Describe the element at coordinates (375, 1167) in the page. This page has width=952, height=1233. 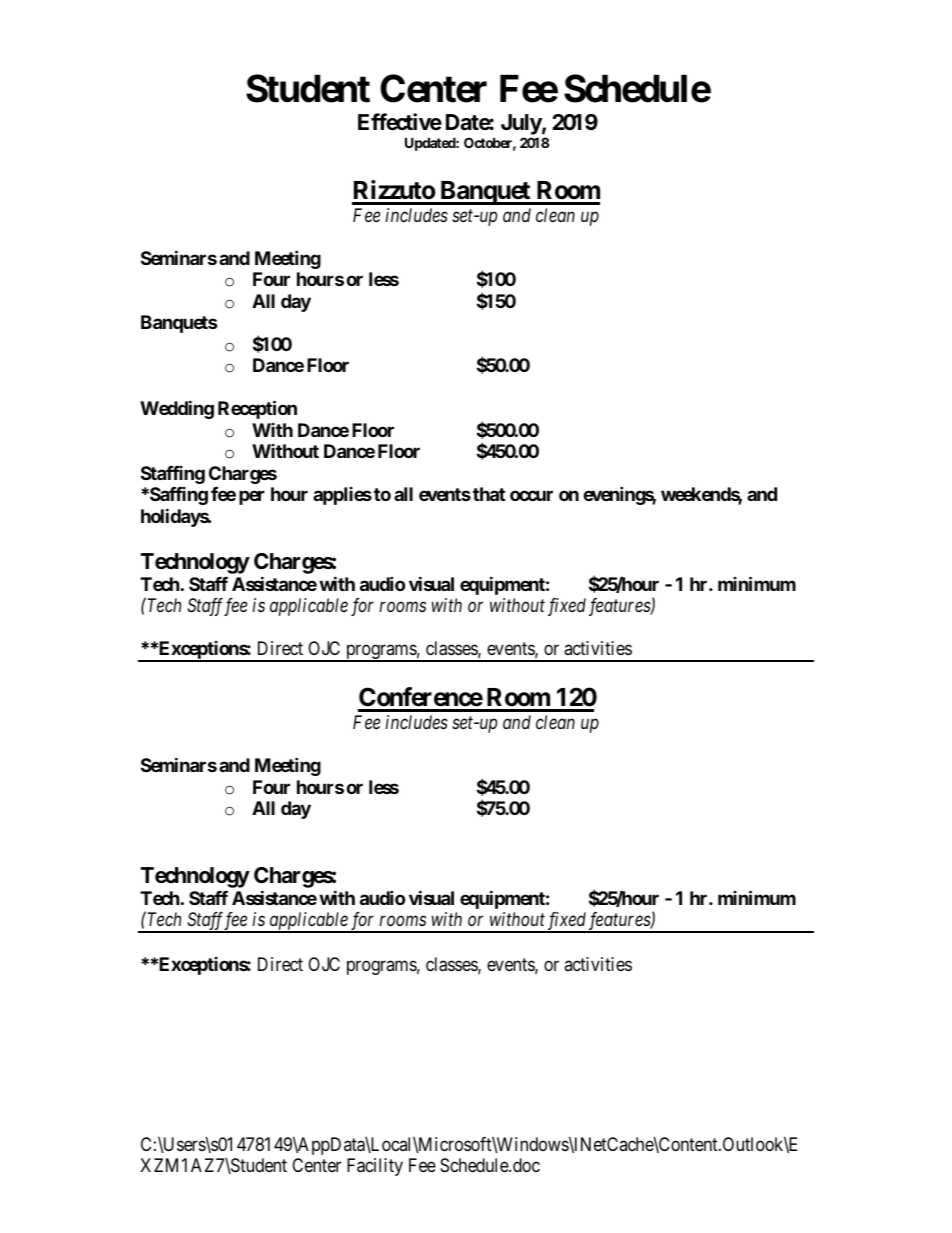
I see `Facility` at that location.
